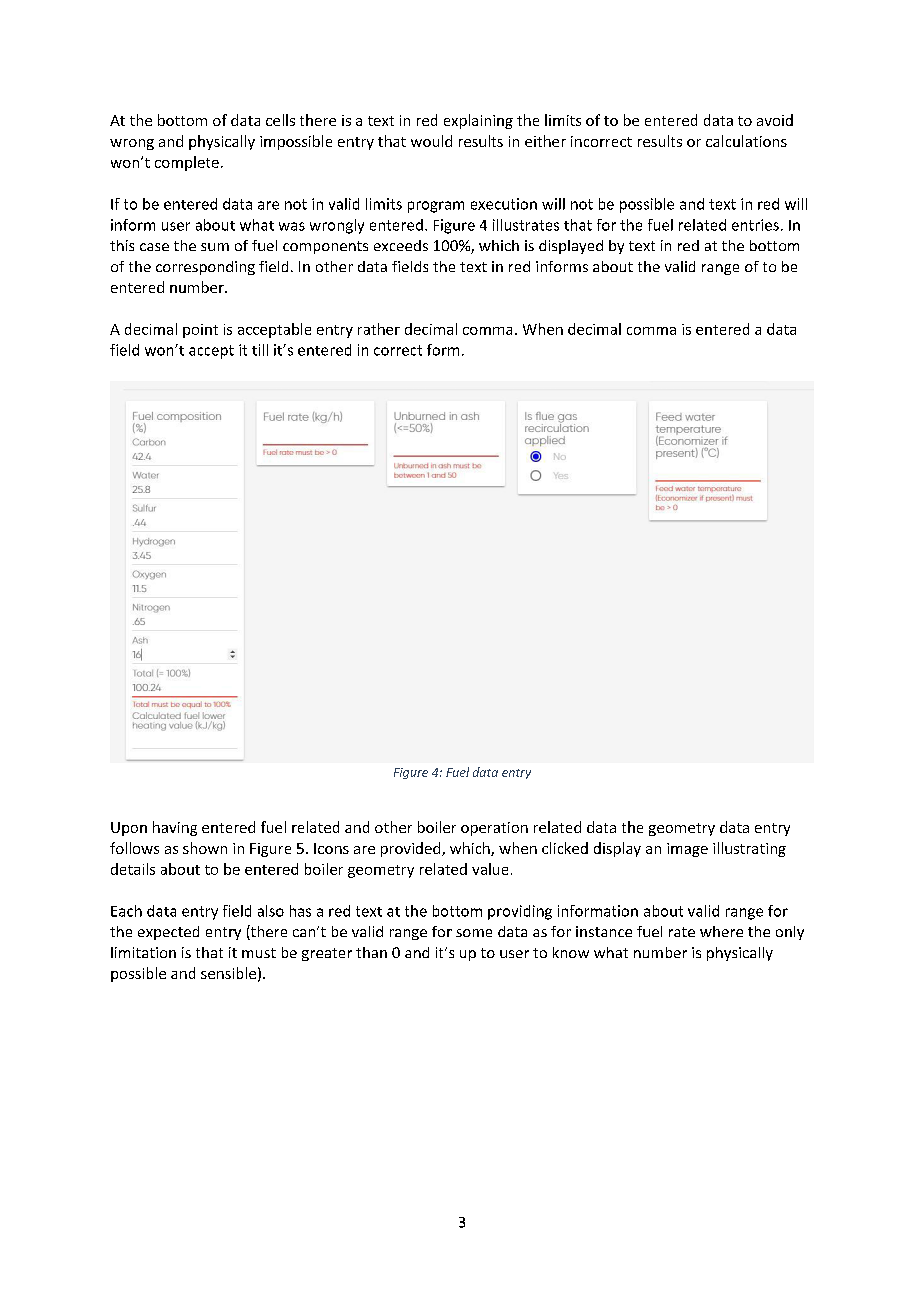 This screenshot has width=924, height=1308. What do you see at coordinates (379, 329) in the screenshot?
I see `rather` at bounding box center [379, 329].
